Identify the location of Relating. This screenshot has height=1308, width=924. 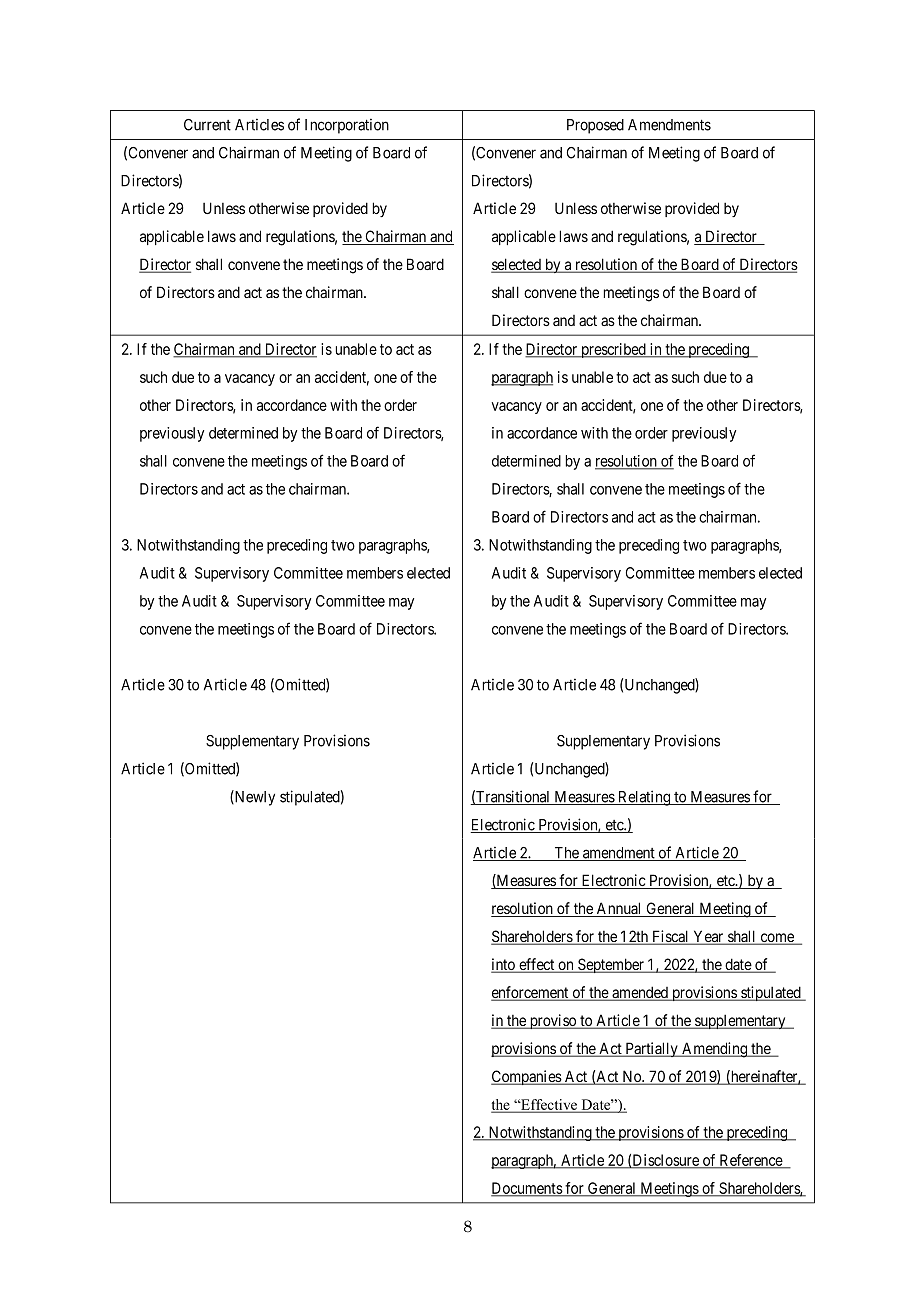
(644, 798).
